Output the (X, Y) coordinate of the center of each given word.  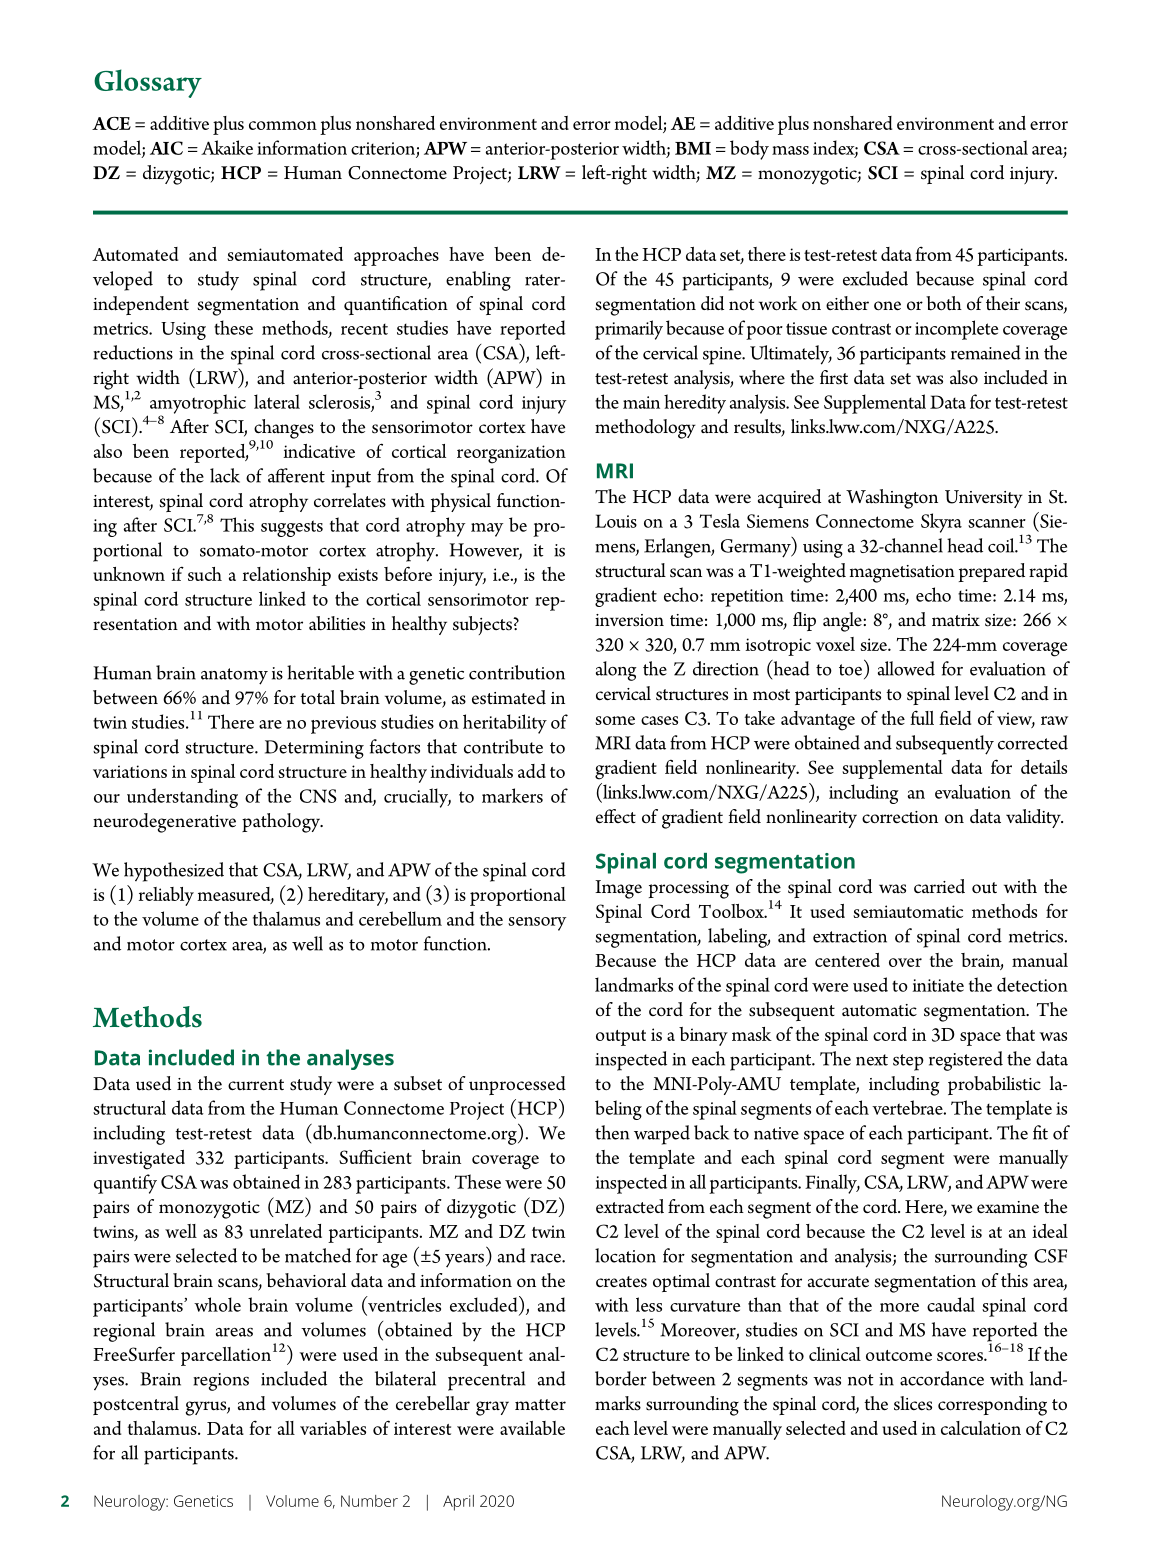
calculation (981, 1428)
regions (221, 1382)
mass (790, 150)
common (283, 125)
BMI (693, 148)
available (532, 1428)
